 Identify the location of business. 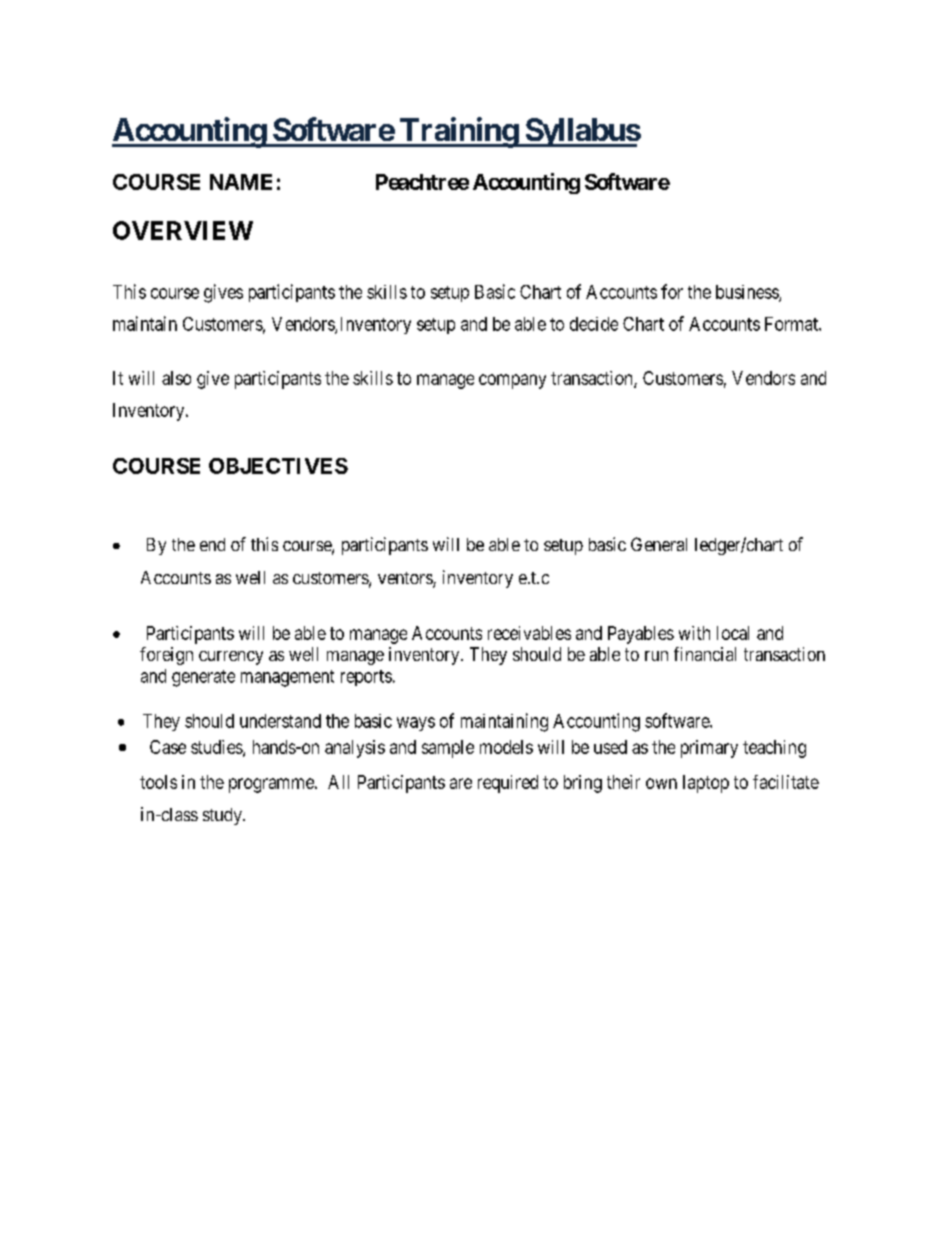
(748, 293).
